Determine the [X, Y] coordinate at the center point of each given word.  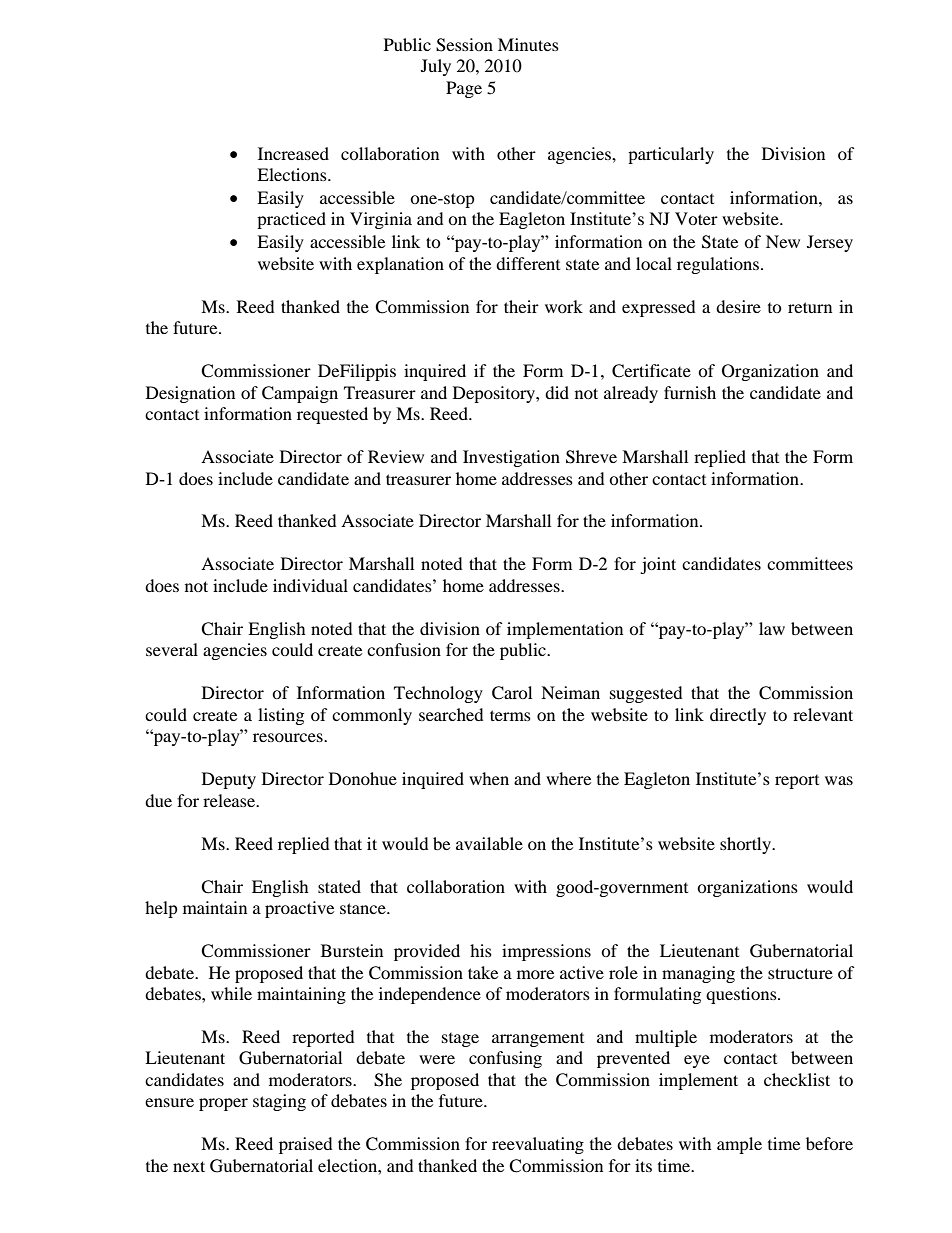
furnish [690, 392]
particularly [671, 155]
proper [223, 1104]
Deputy [229, 780]
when [489, 778]
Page [464, 89]
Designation [190, 394]
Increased [293, 153]
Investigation [511, 458]
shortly [747, 845]
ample [739, 1145]
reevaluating [538, 1145]
